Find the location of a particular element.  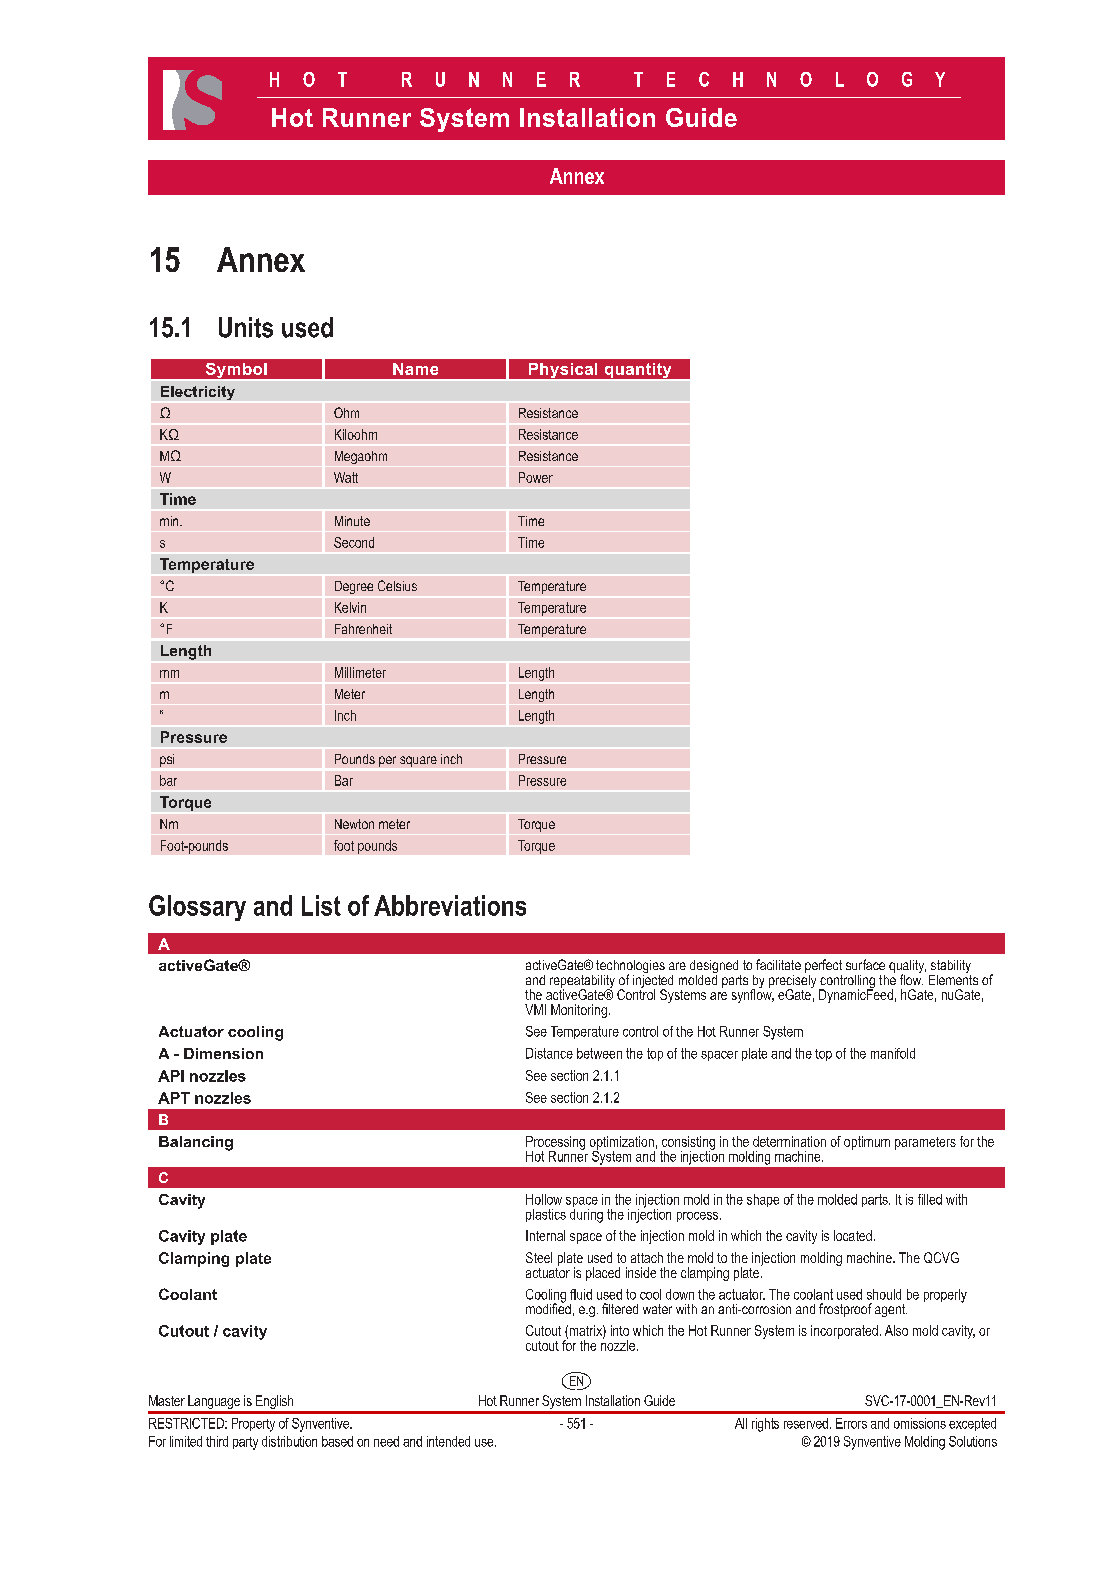

manifold is located at coordinates (893, 1053).
